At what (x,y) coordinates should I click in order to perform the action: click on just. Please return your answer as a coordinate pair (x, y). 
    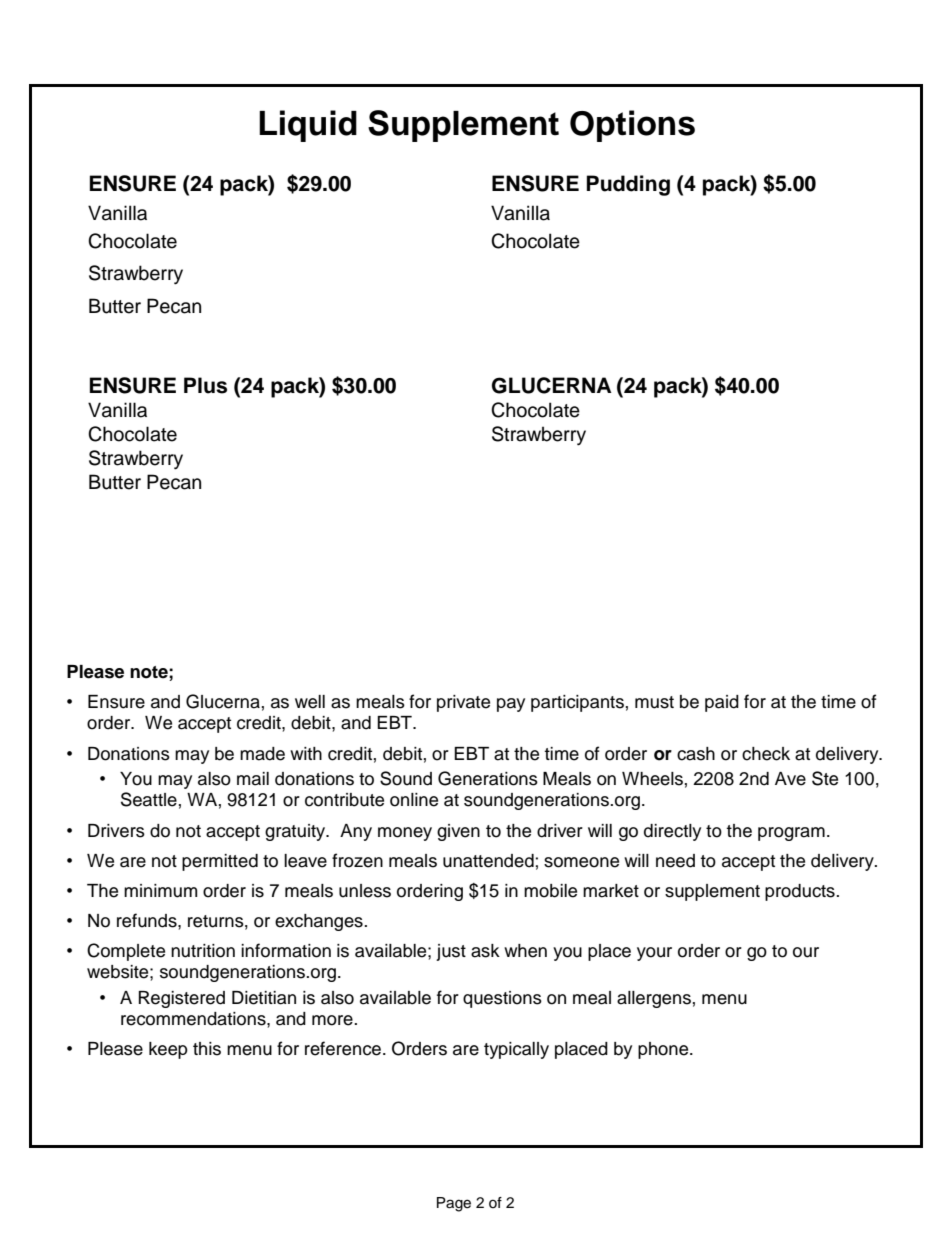
    Looking at the image, I should click on (451, 952).
